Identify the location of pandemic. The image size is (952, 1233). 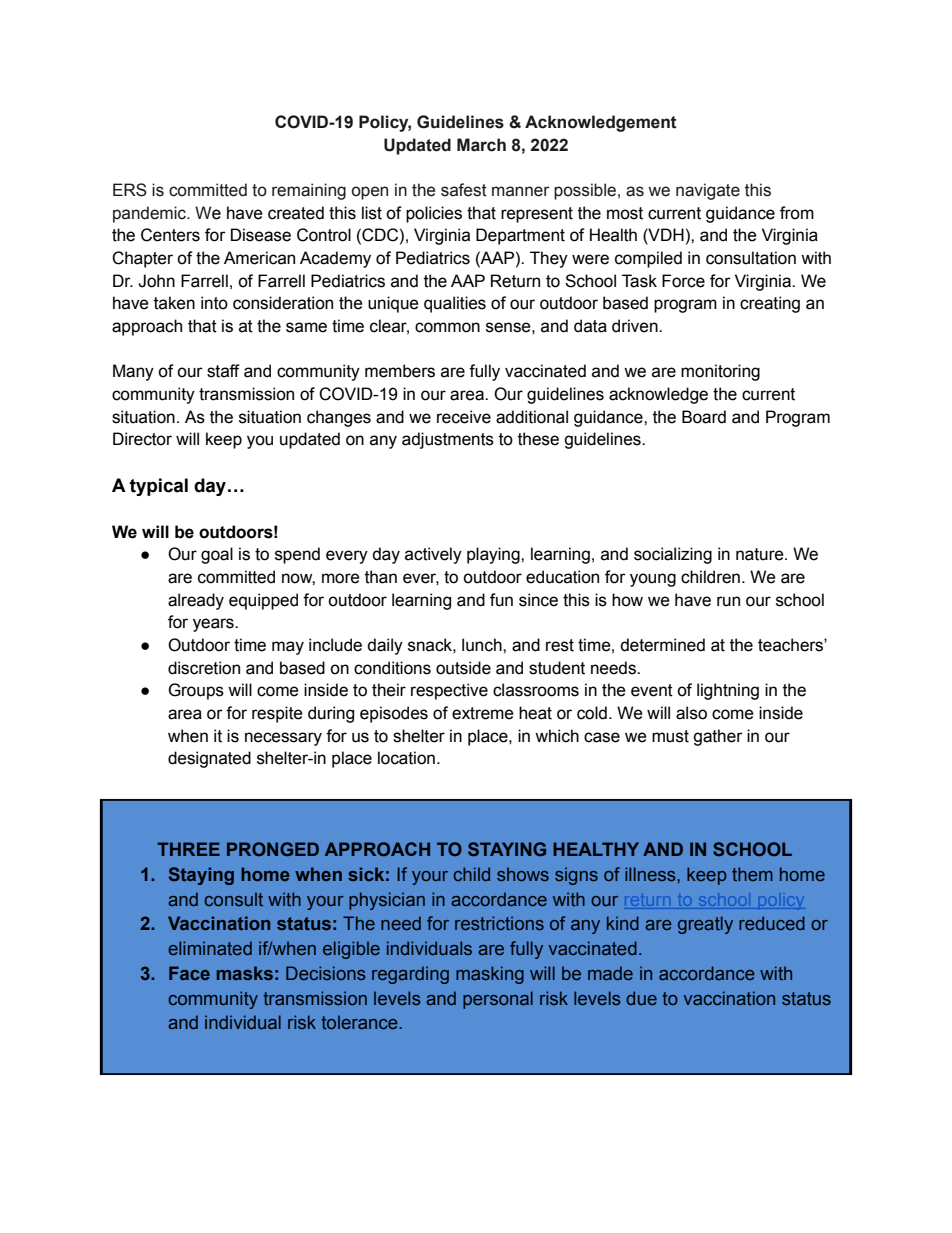
(150, 214).
